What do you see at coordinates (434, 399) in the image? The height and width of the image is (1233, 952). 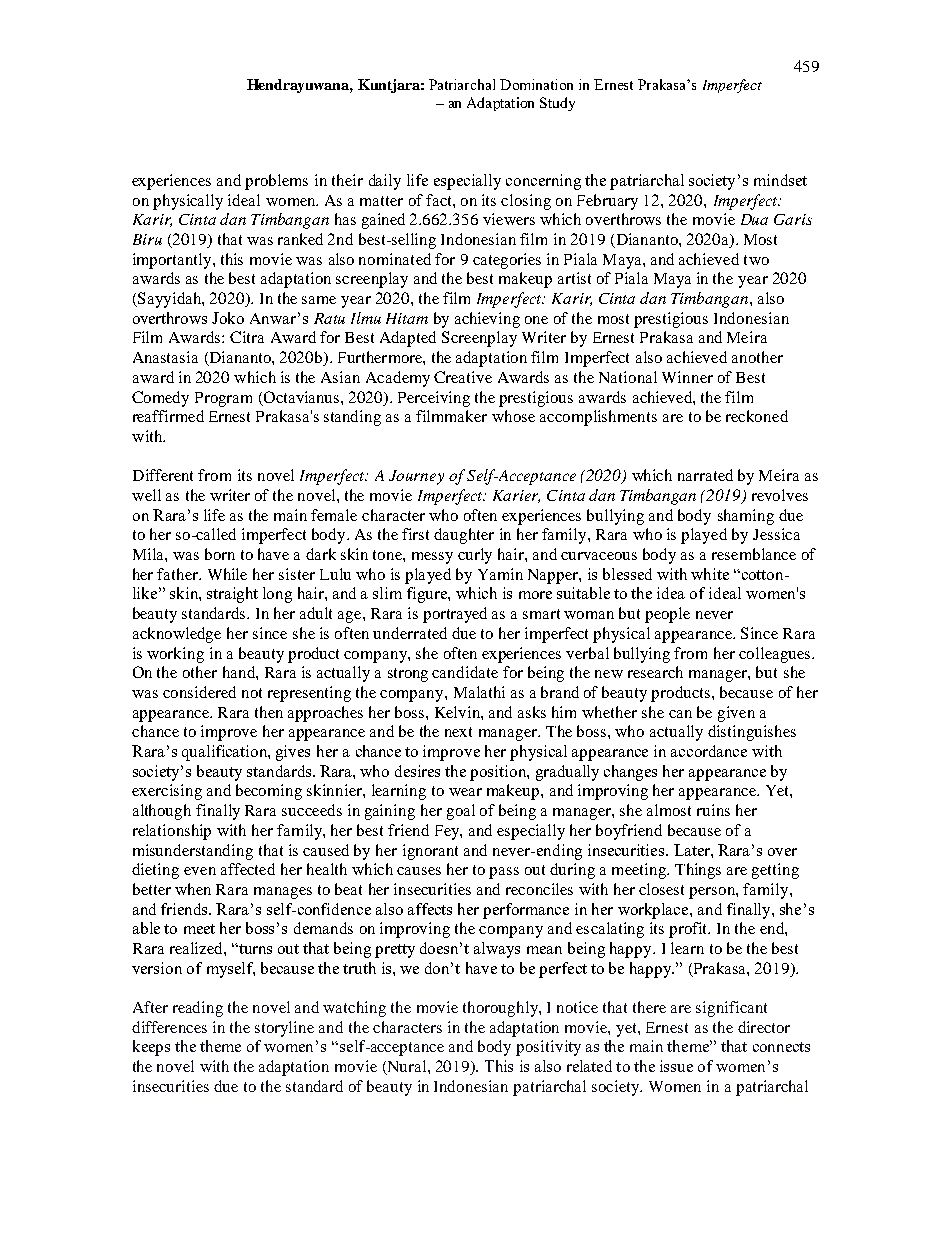 I see `Perceiving` at bounding box center [434, 399].
